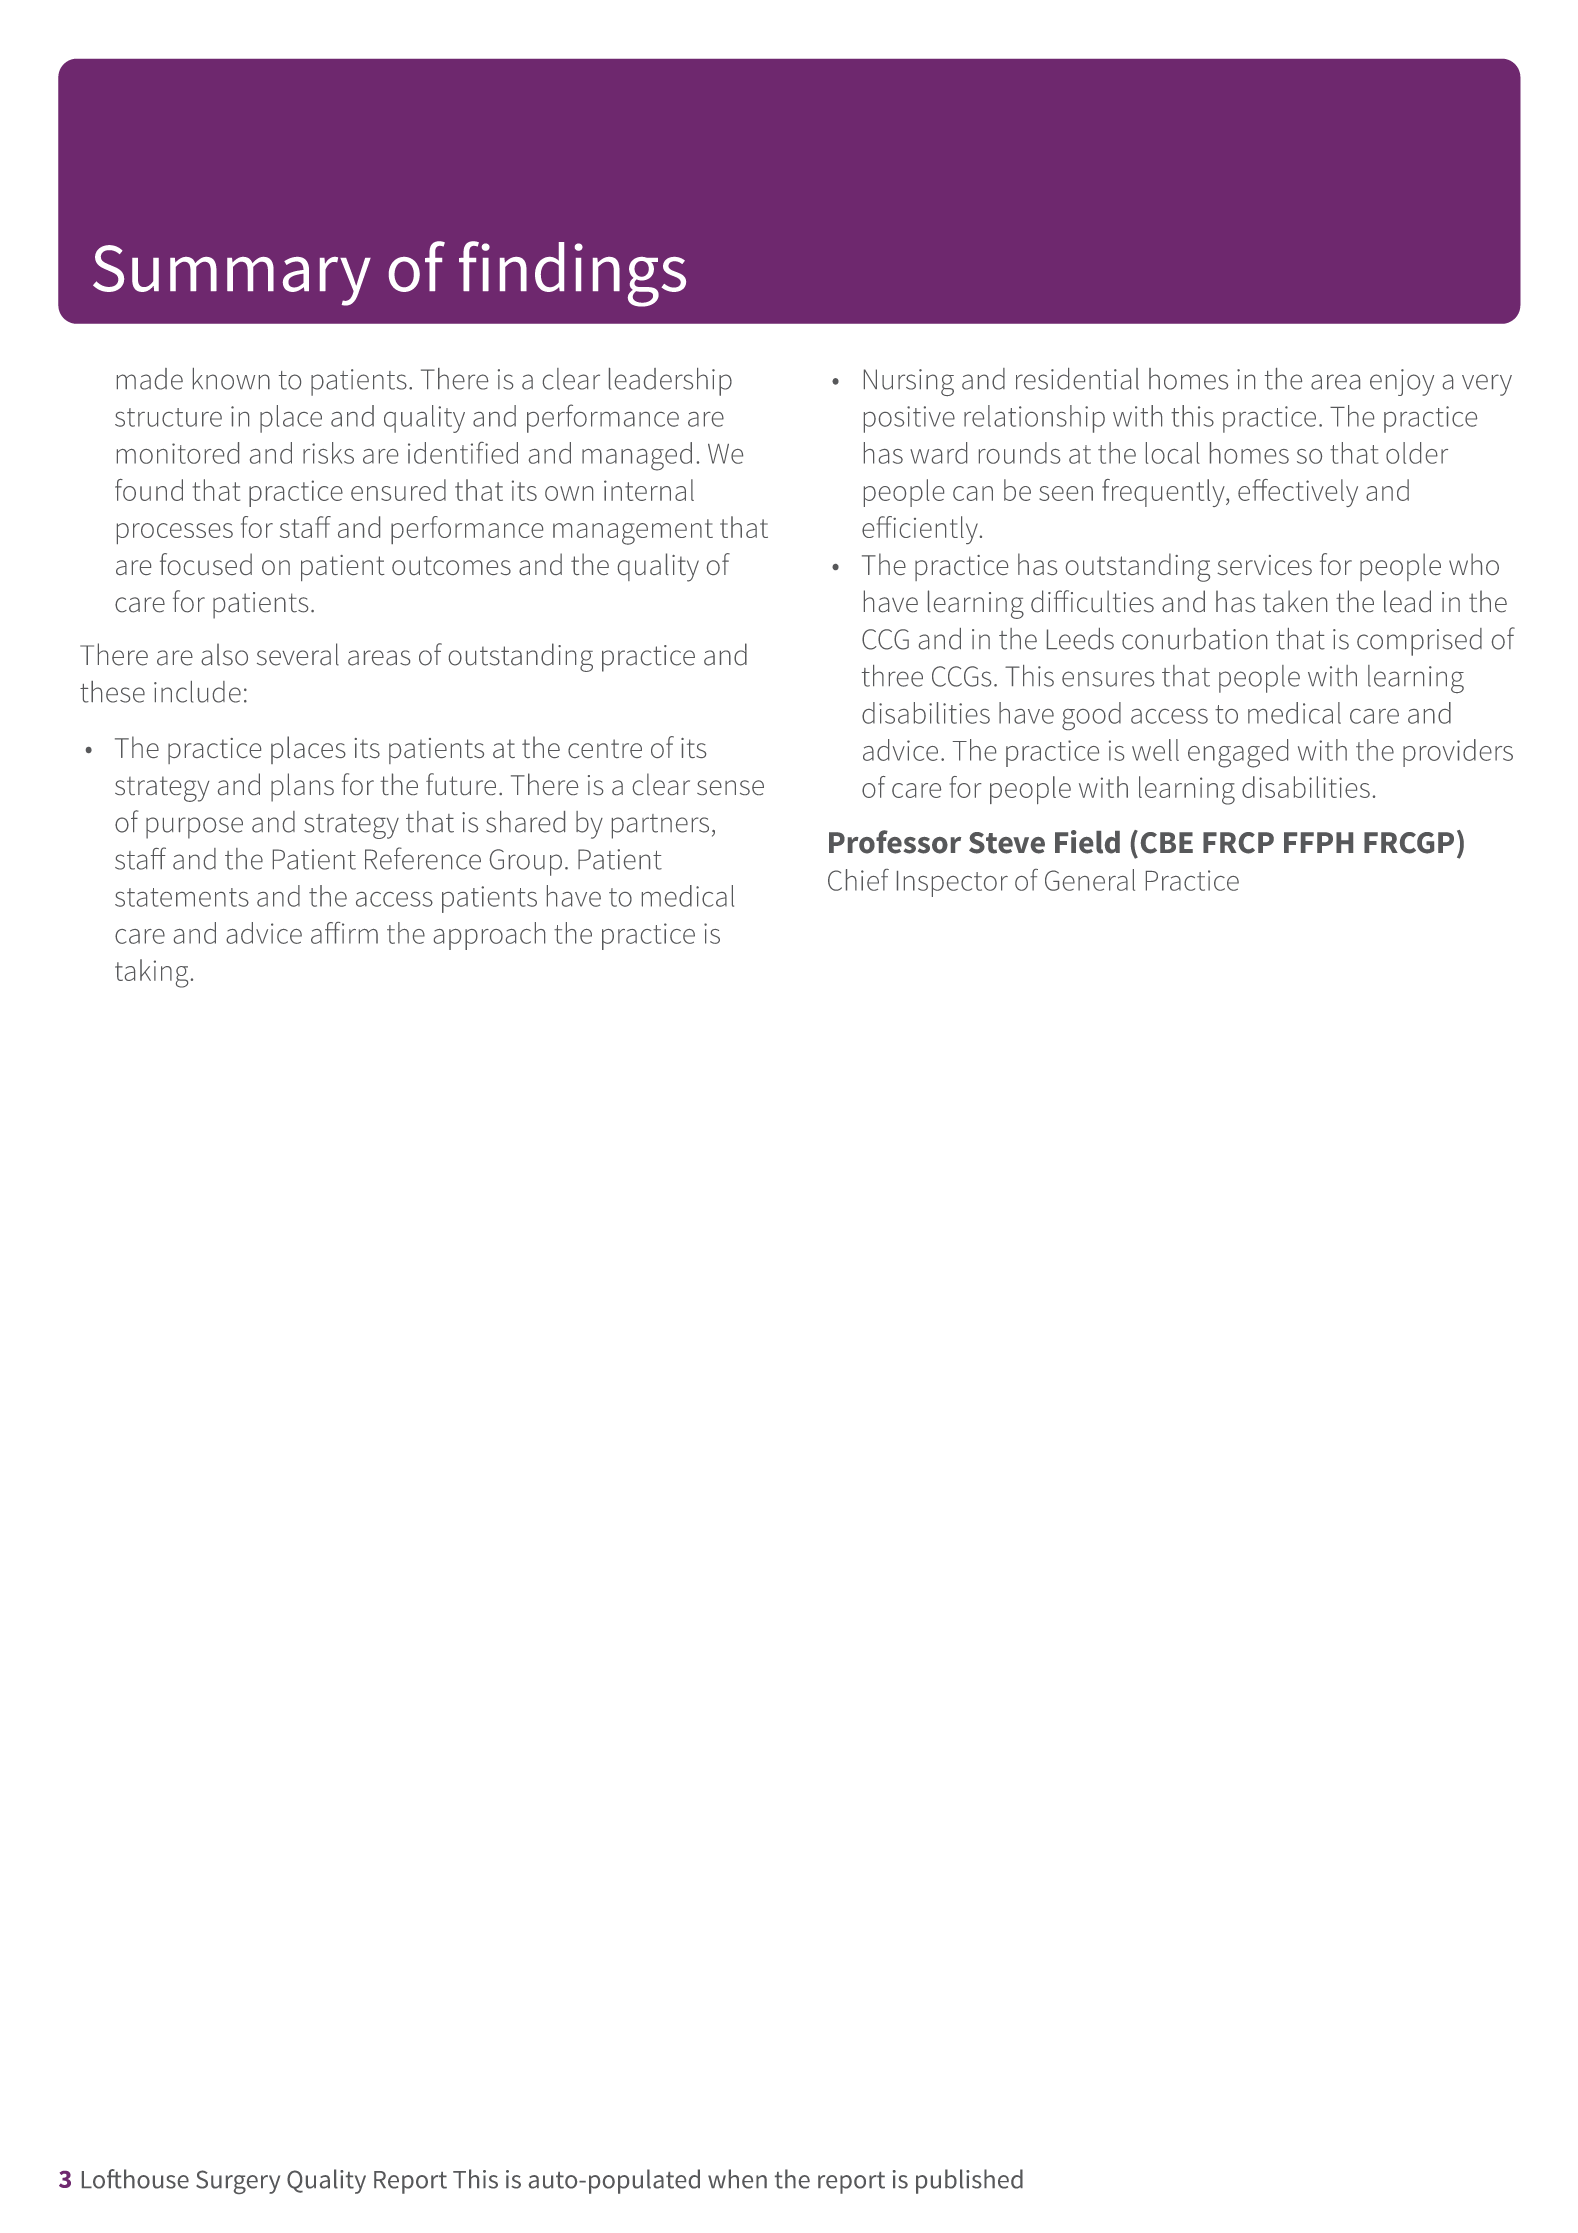 The image size is (1578, 2233). I want to click on approach, so click(489, 936).
